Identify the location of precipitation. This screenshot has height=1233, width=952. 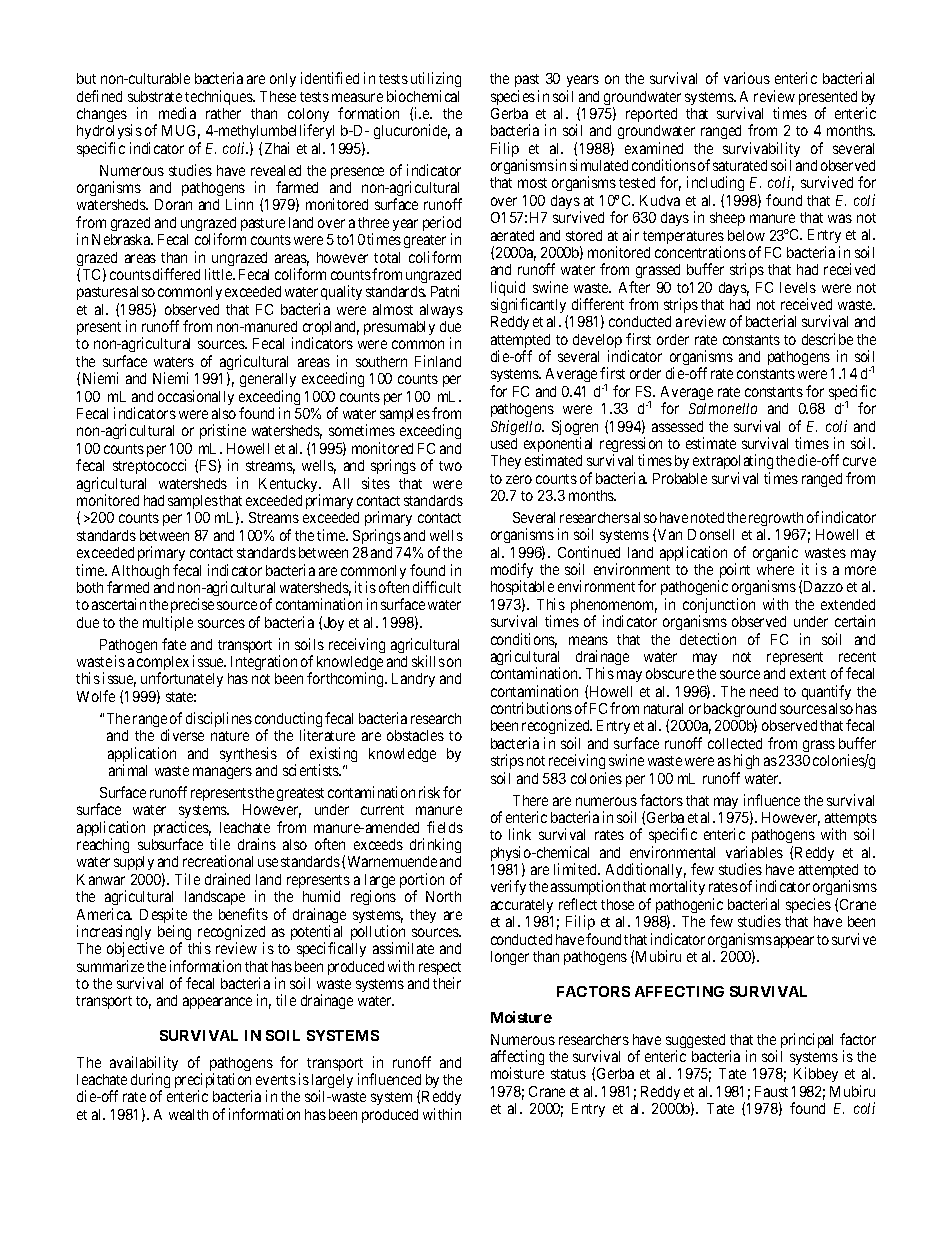
(213, 1082).
